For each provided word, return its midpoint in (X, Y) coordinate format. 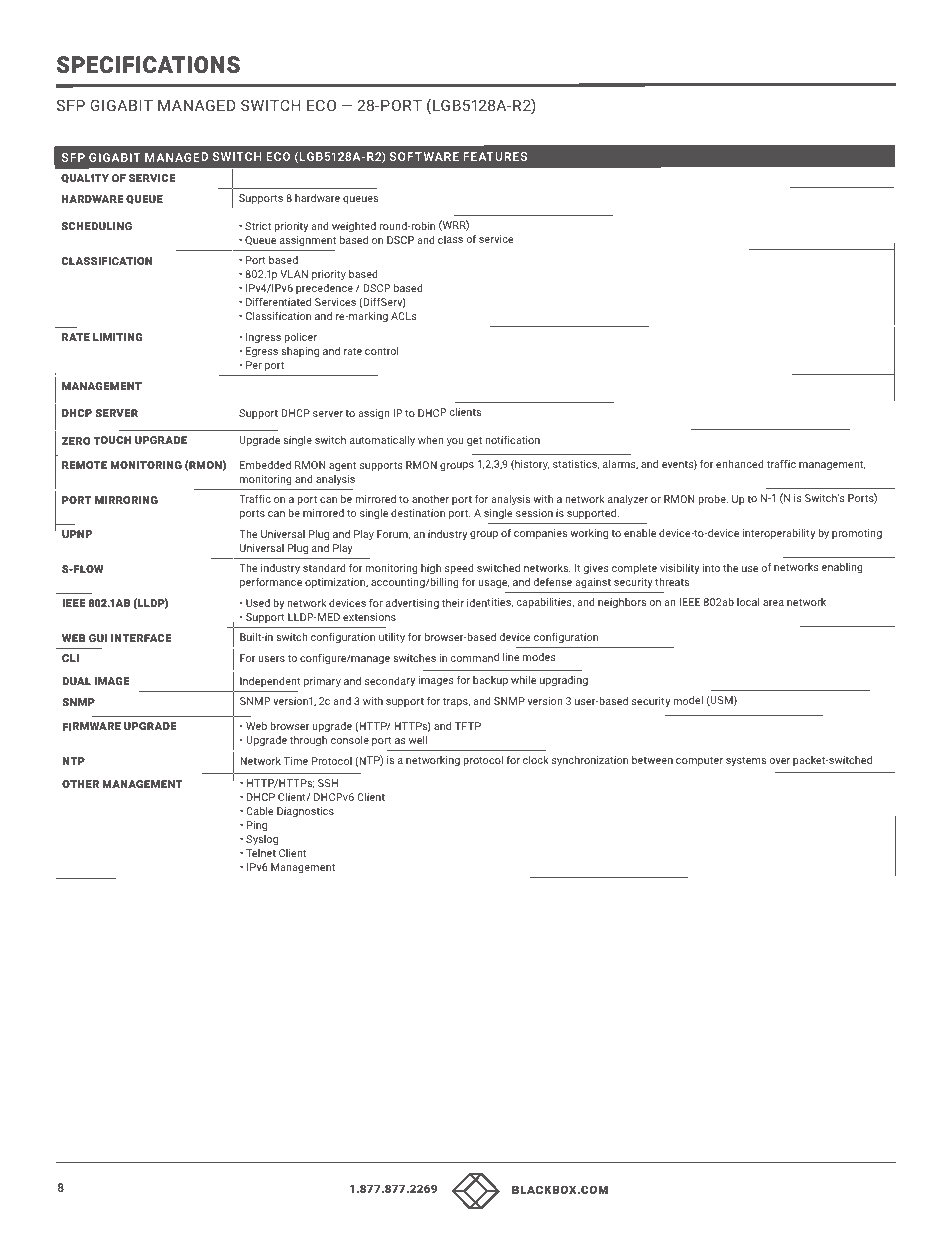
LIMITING (117, 337)
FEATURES (495, 156)
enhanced (740, 464)
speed (459, 569)
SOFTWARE (424, 156)
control (382, 351)
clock (536, 760)
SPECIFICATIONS (148, 64)
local (748, 602)
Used (258, 603)
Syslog (262, 840)
